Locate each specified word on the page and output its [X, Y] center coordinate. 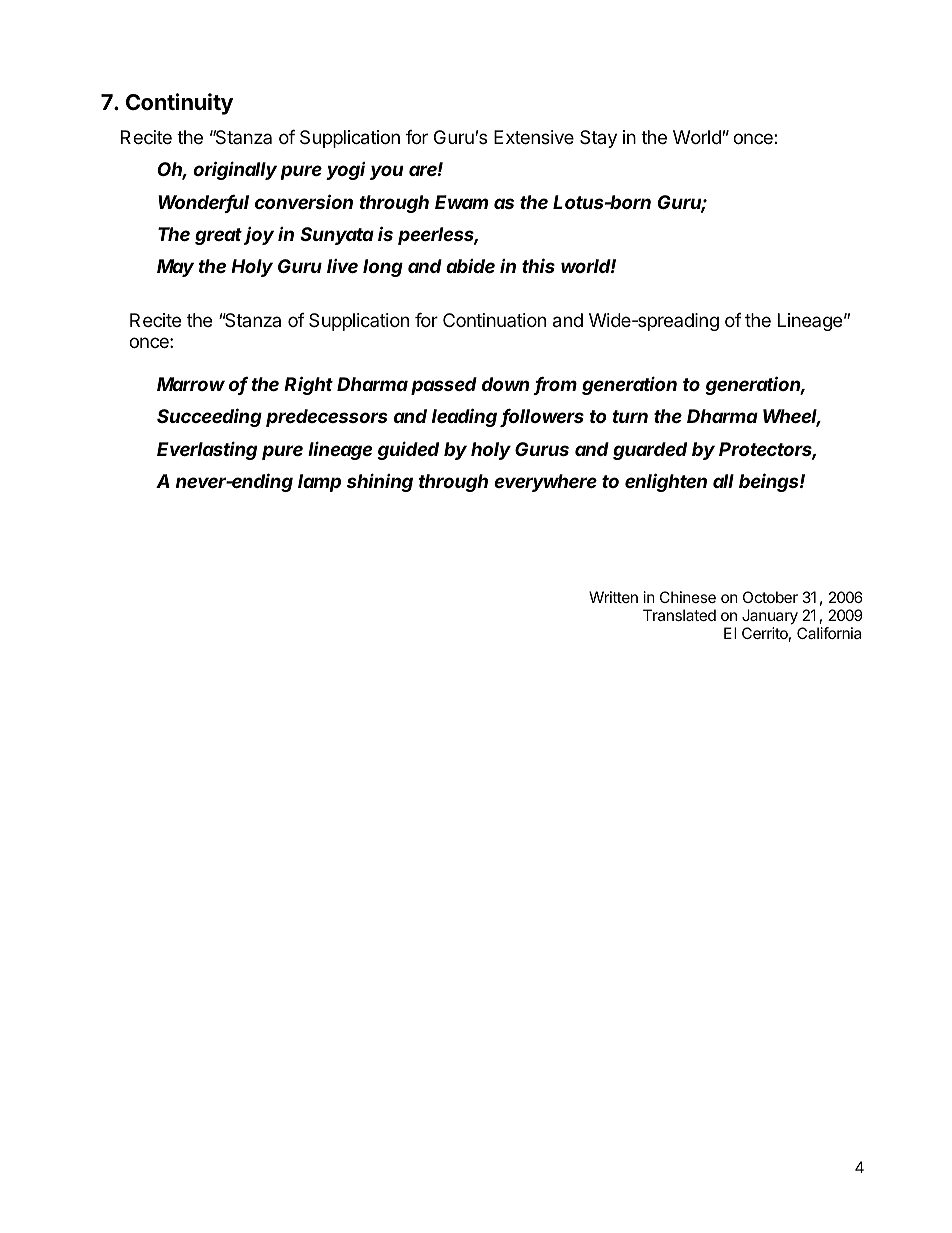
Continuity [179, 104]
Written [613, 597]
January [770, 617]
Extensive [534, 137]
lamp [319, 483]
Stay [598, 139]
